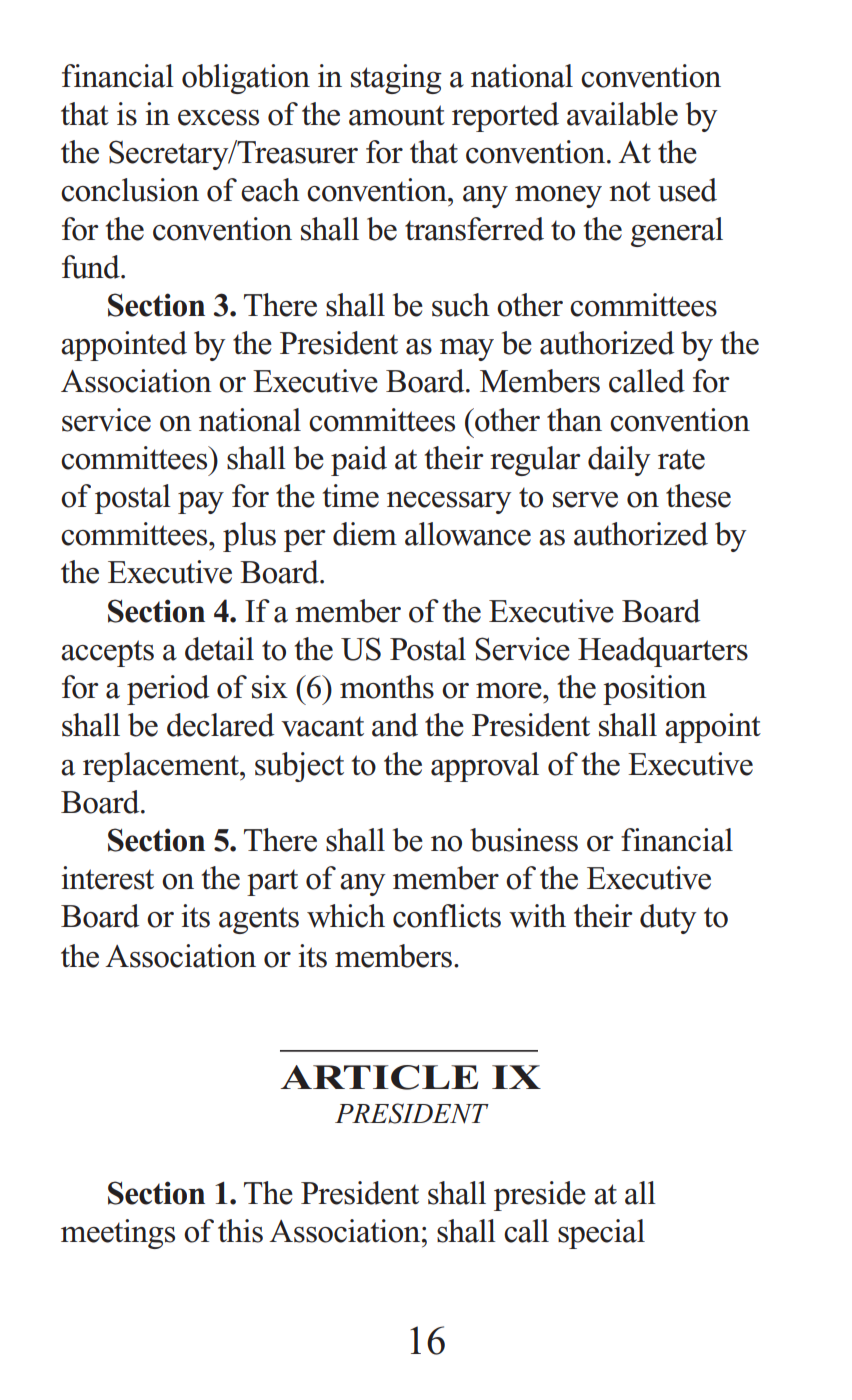  What do you see at coordinates (663, 652) in the screenshot?
I see `Headquarters` at bounding box center [663, 652].
